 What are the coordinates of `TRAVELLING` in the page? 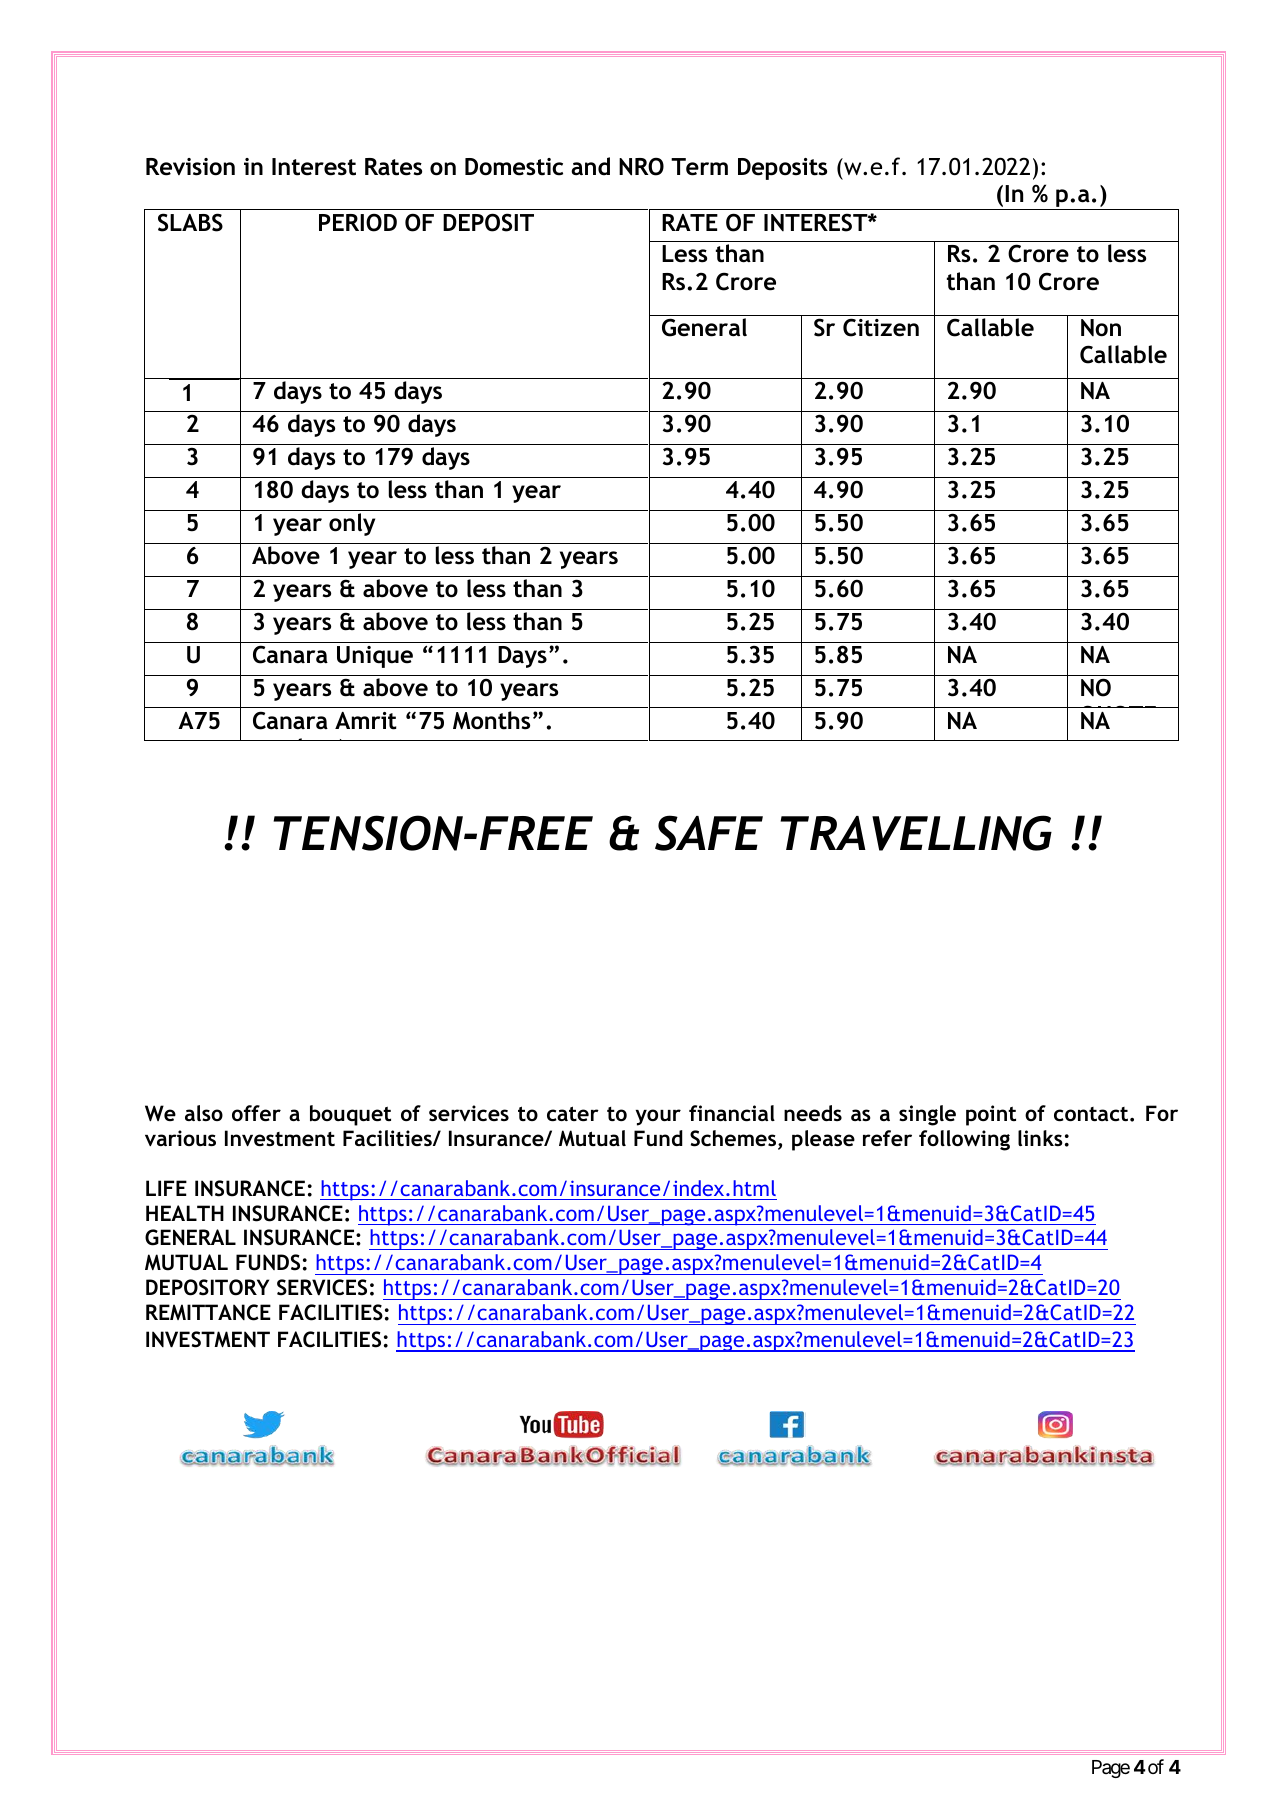 It's located at (916, 833).
